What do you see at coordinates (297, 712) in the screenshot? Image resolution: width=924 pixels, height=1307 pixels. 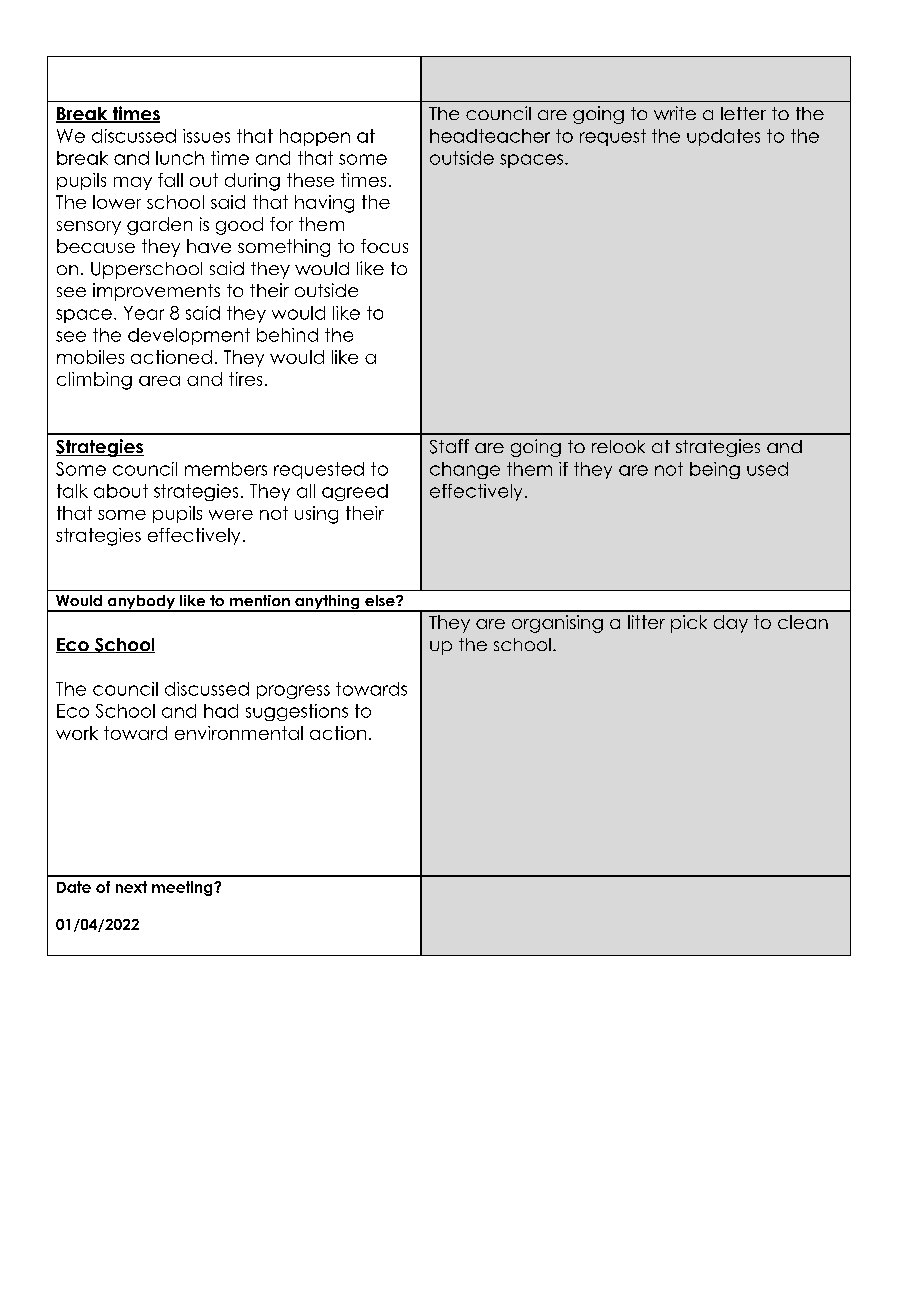 I see `suggestions` at bounding box center [297, 712].
